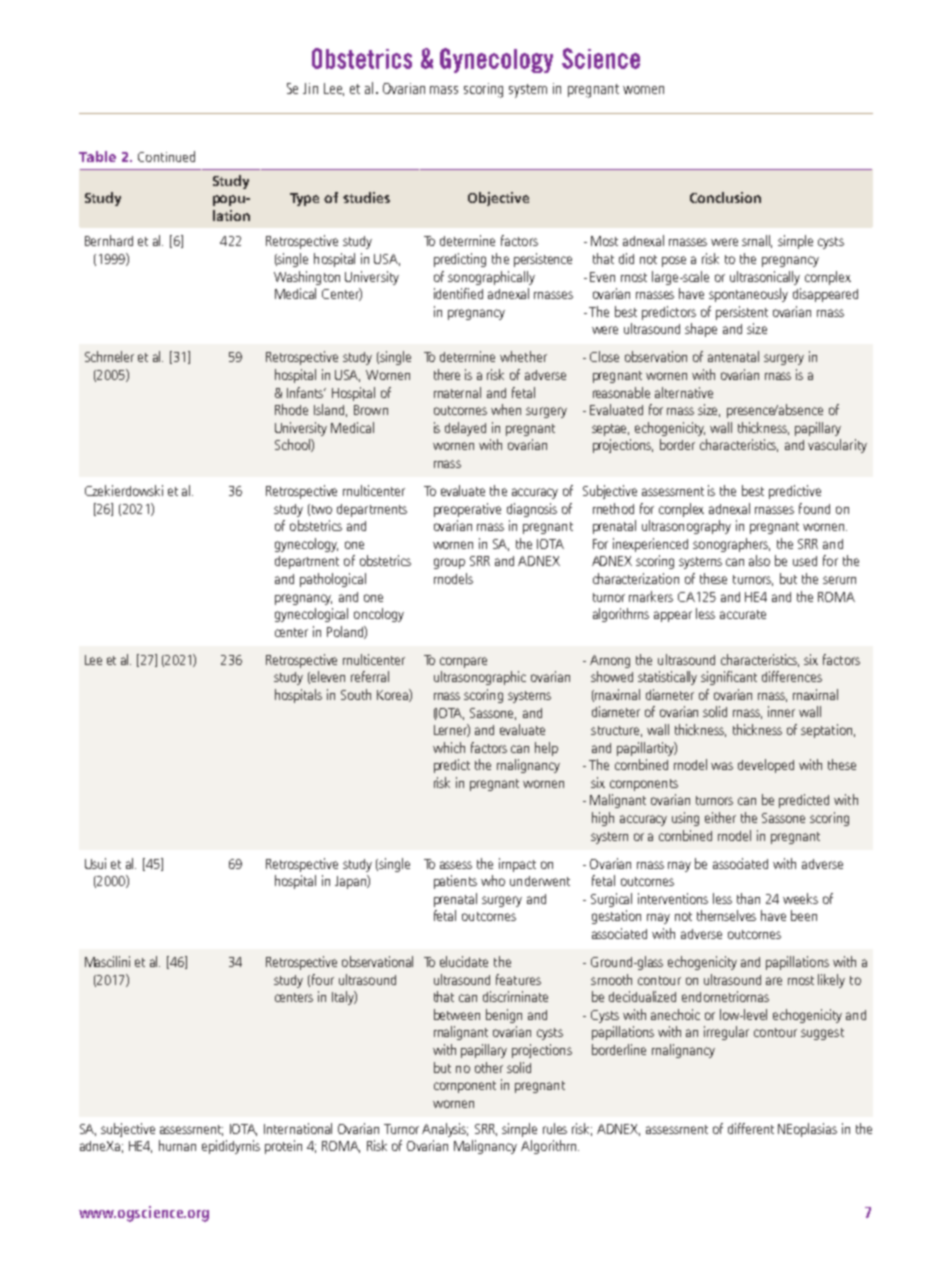 Image resolution: width=952 pixels, height=1270 pixels. I want to click on antenatal, so click(733, 356).
